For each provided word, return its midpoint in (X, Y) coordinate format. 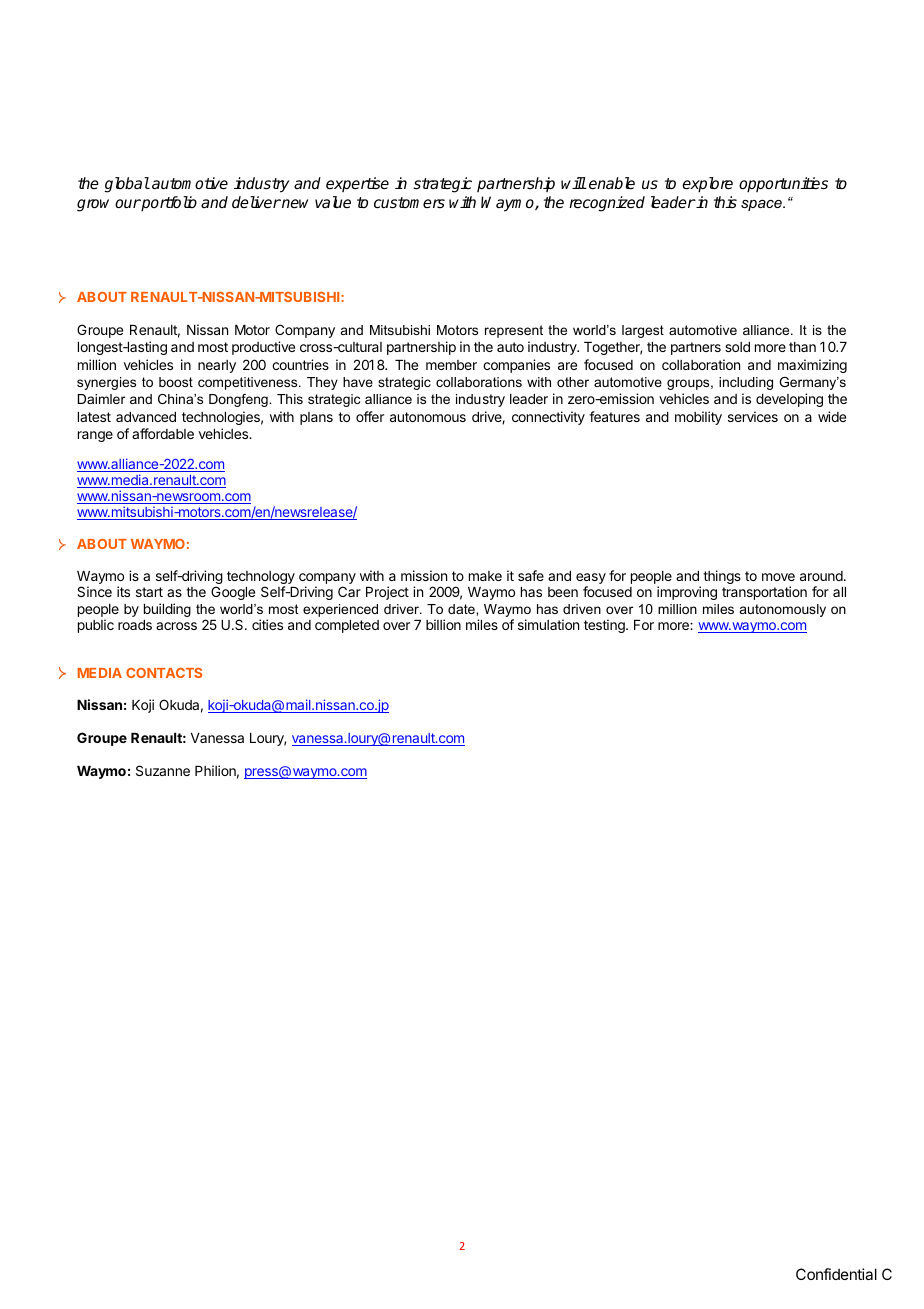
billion (443, 624)
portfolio (168, 204)
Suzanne (163, 770)
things (722, 577)
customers (409, 203)
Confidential (836, 1274)
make (485, 576)
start (149, 592)
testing (605, 626)
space (762, 205)
